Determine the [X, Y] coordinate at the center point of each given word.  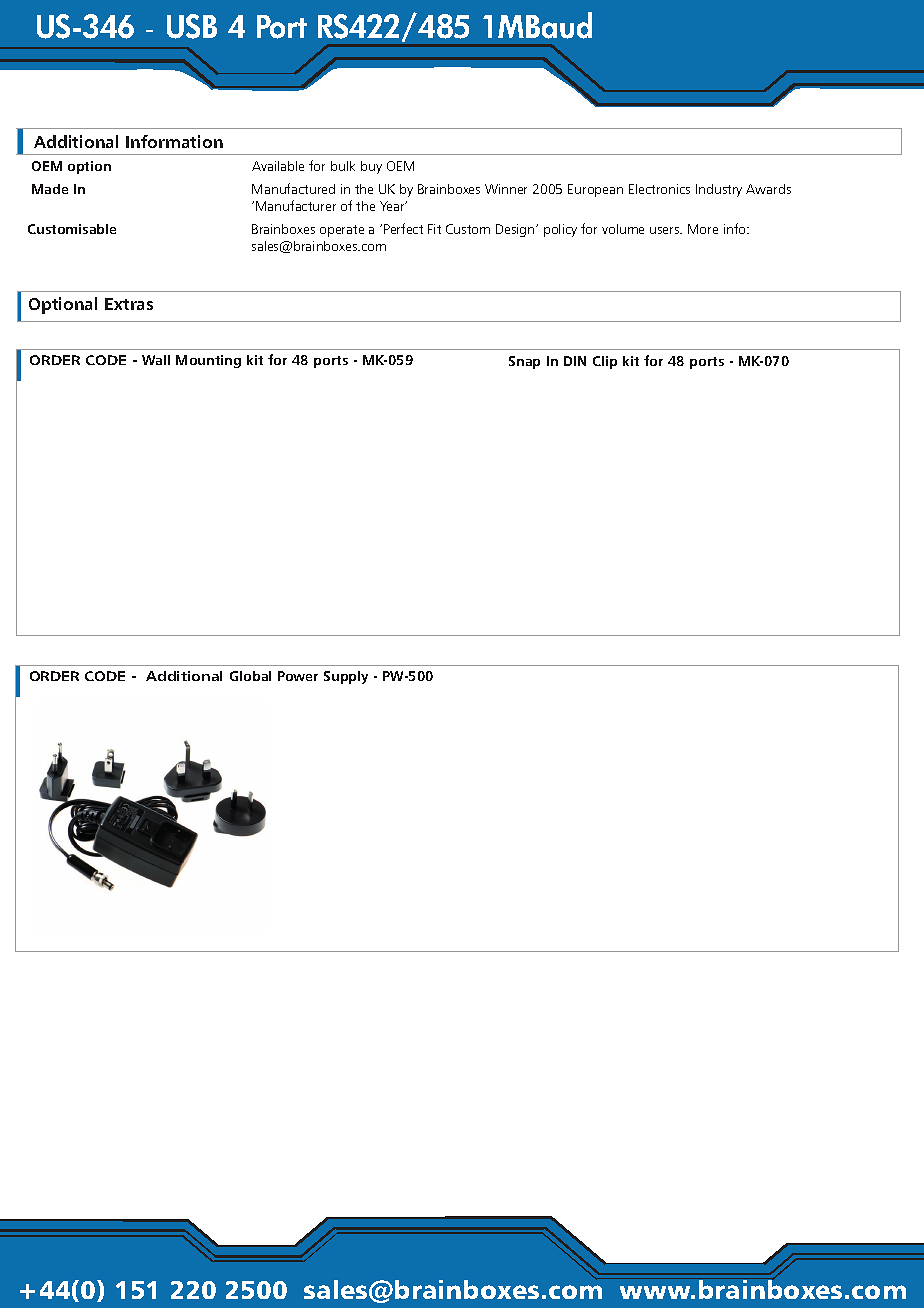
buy [371, 167]
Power [298, 676]
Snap [524, 362]
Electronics [659, 189]
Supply [346, 677]
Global [250, 676]
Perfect [403, 228]
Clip [605, 362]
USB [192, 26]
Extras [129, 304]
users [666, 230]
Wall [156, 360]
